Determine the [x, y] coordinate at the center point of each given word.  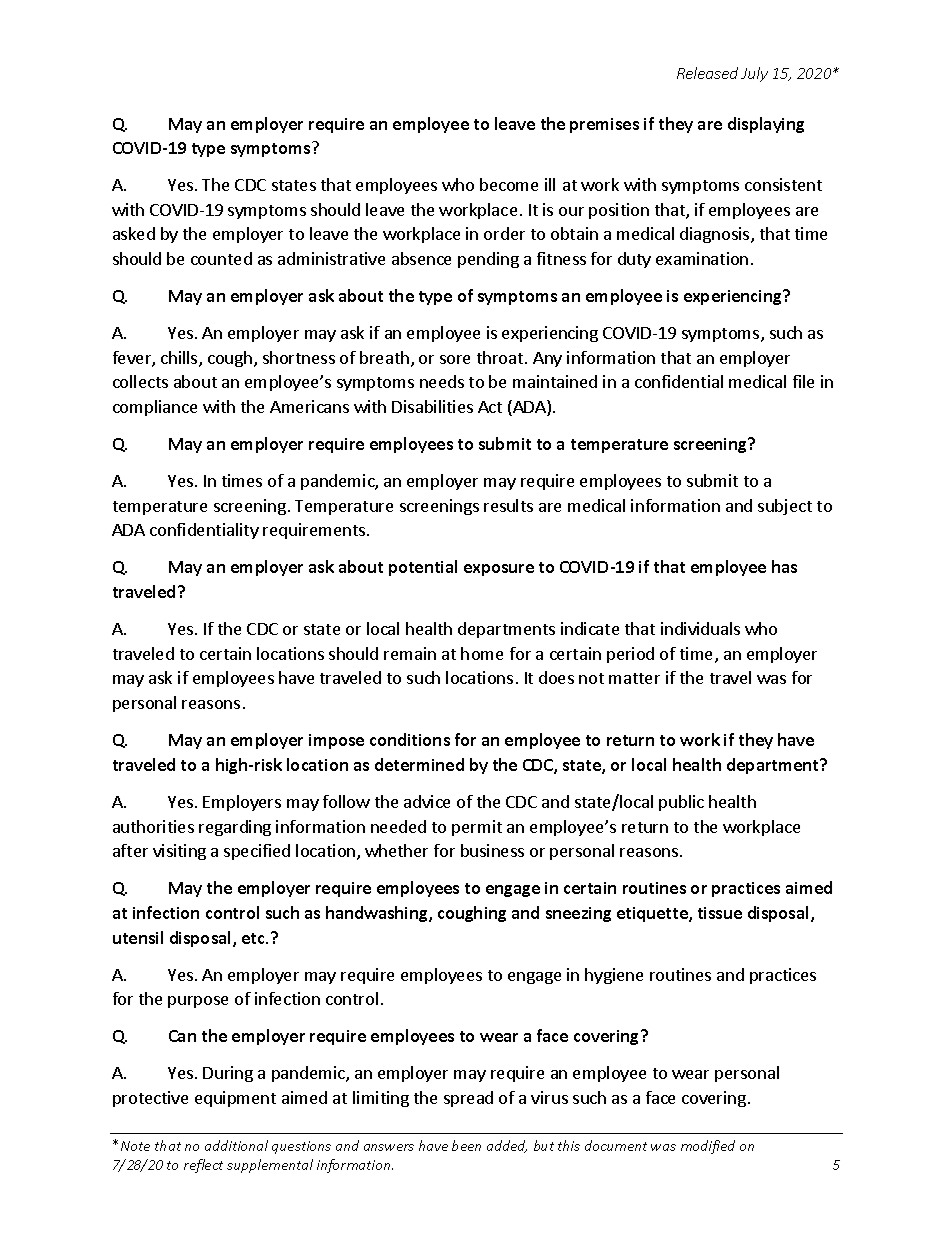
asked [134, 233]
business [492, 850]
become [509, 184]
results [508, 505]
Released [707, 73]
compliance [155, 408]
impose [336, 741]
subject [785, 507]
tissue [720, 913]
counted [221, 258]
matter [634, 678]
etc [254, 938]
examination [702, 258]
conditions [410, 739]
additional [236, 1145]
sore [455, 359]
